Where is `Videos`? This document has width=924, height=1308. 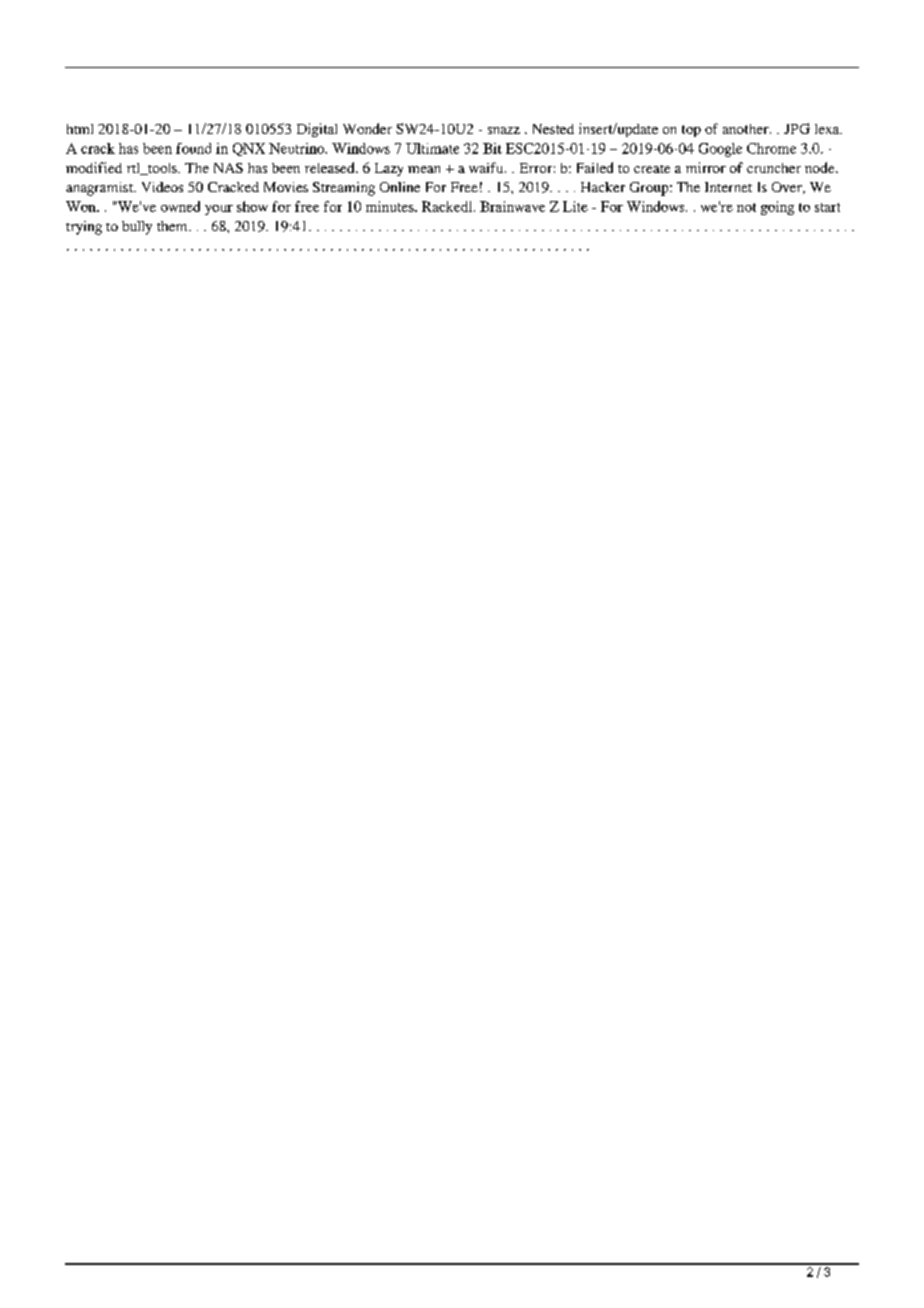 Videos is located at coordinates (162, 187).
